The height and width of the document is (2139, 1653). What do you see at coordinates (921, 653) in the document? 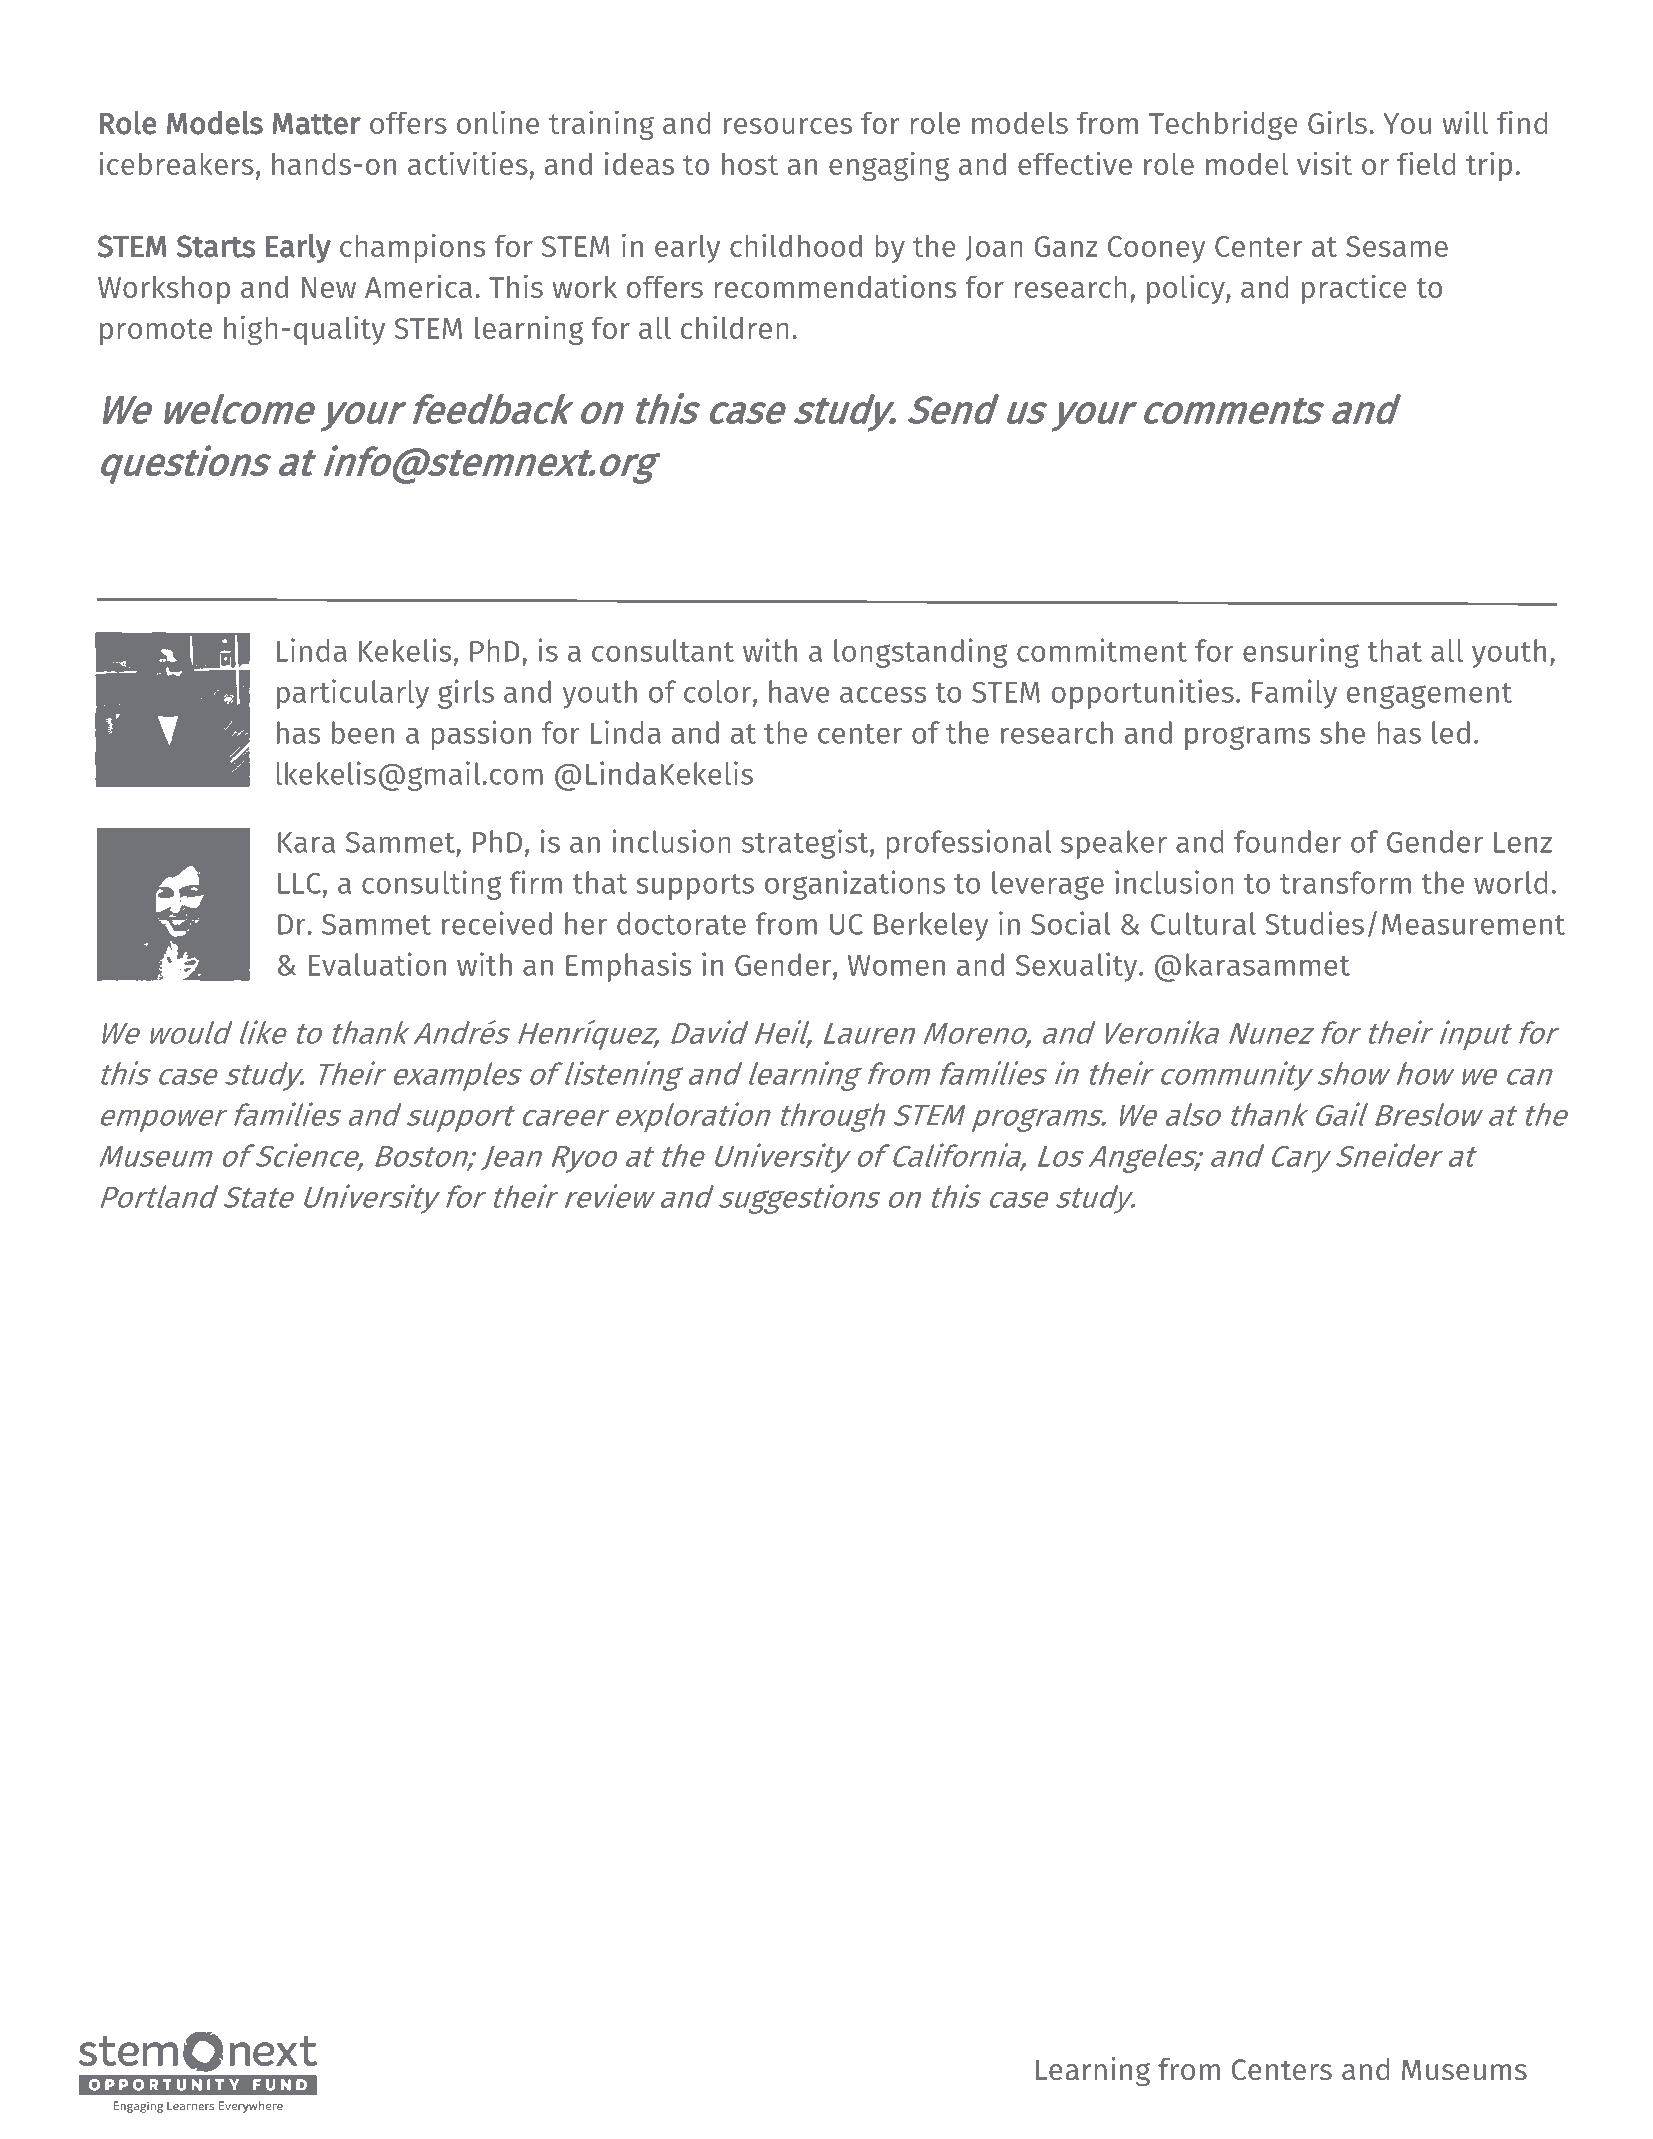
I see `longstanding` at bounding box center [921, 653].
